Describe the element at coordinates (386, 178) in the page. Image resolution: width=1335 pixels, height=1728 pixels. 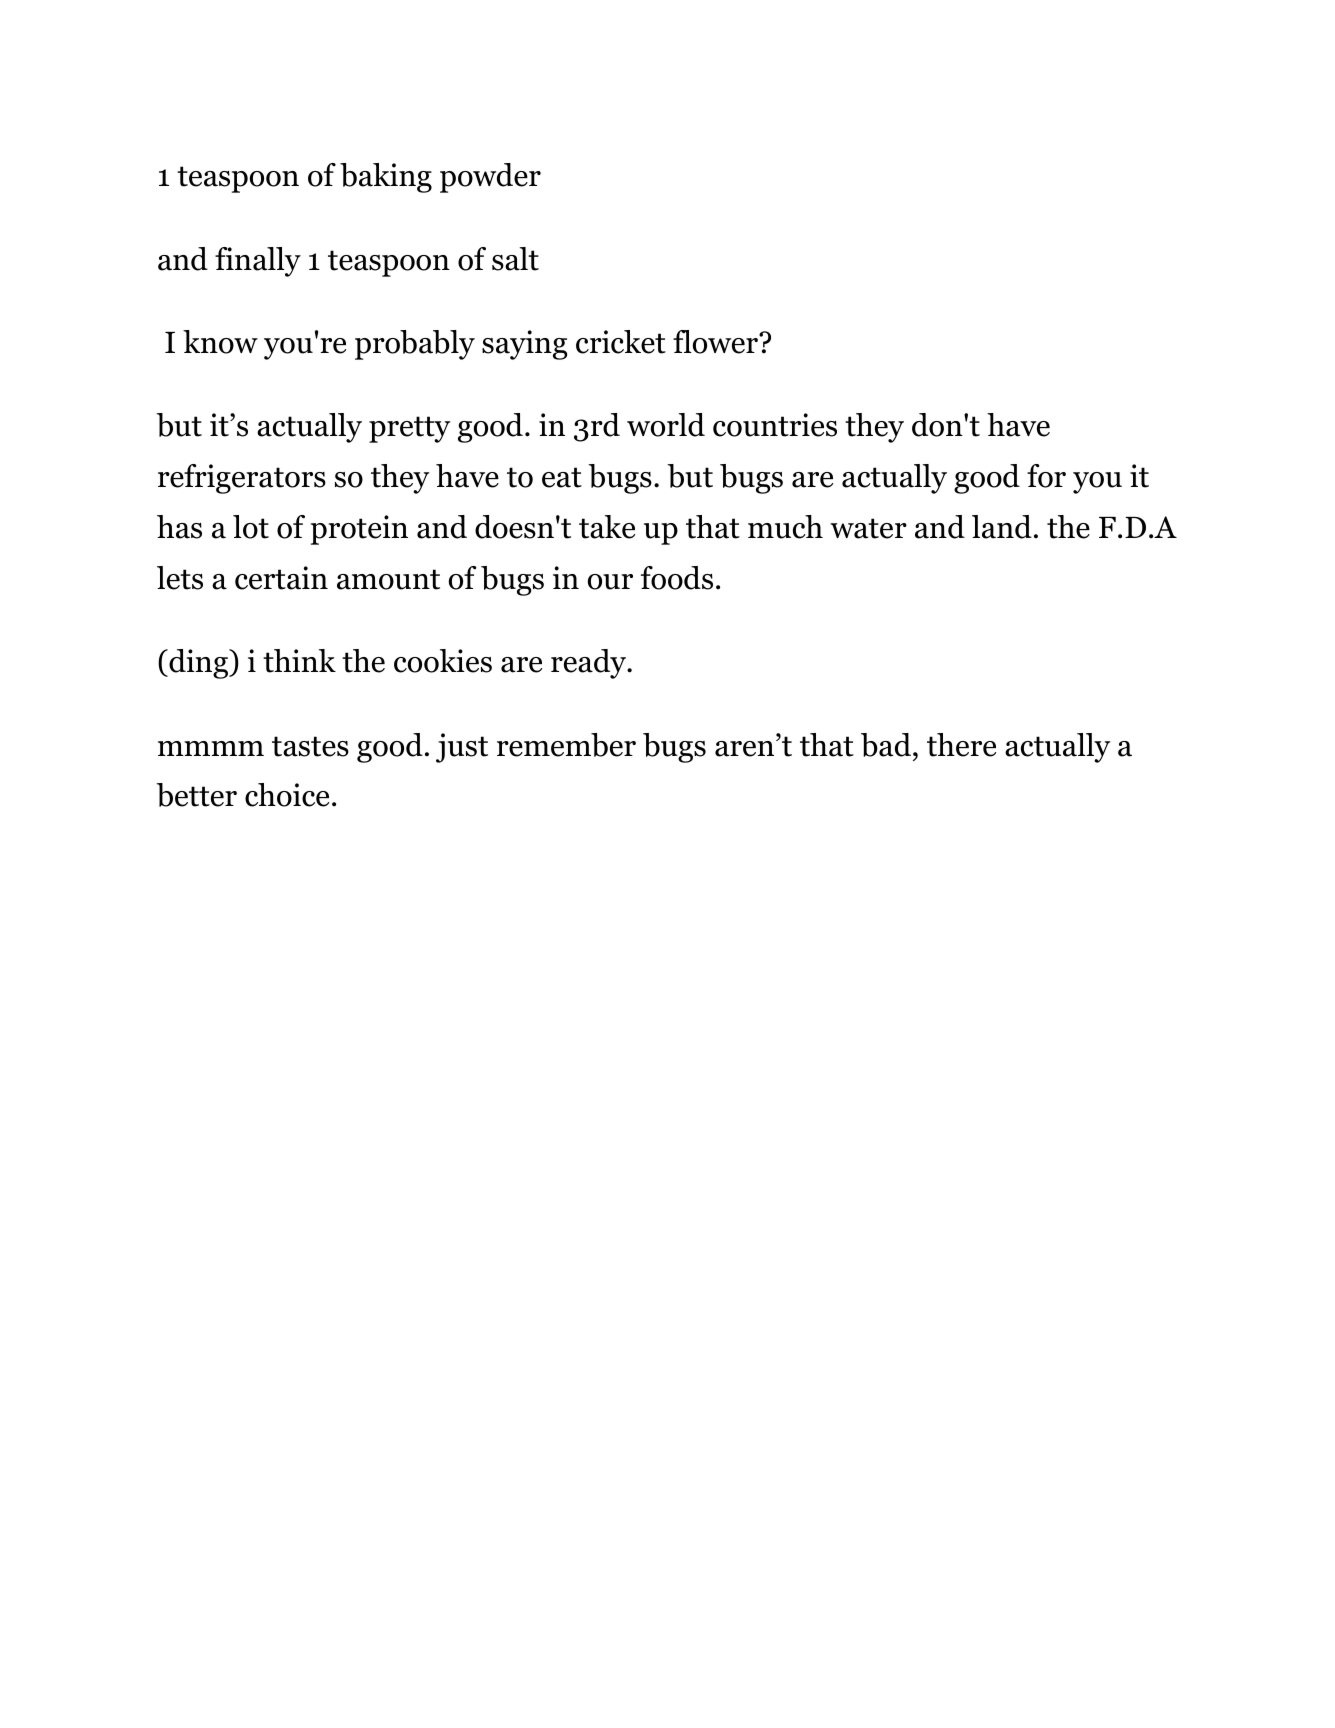
I see `baking` at that location.
